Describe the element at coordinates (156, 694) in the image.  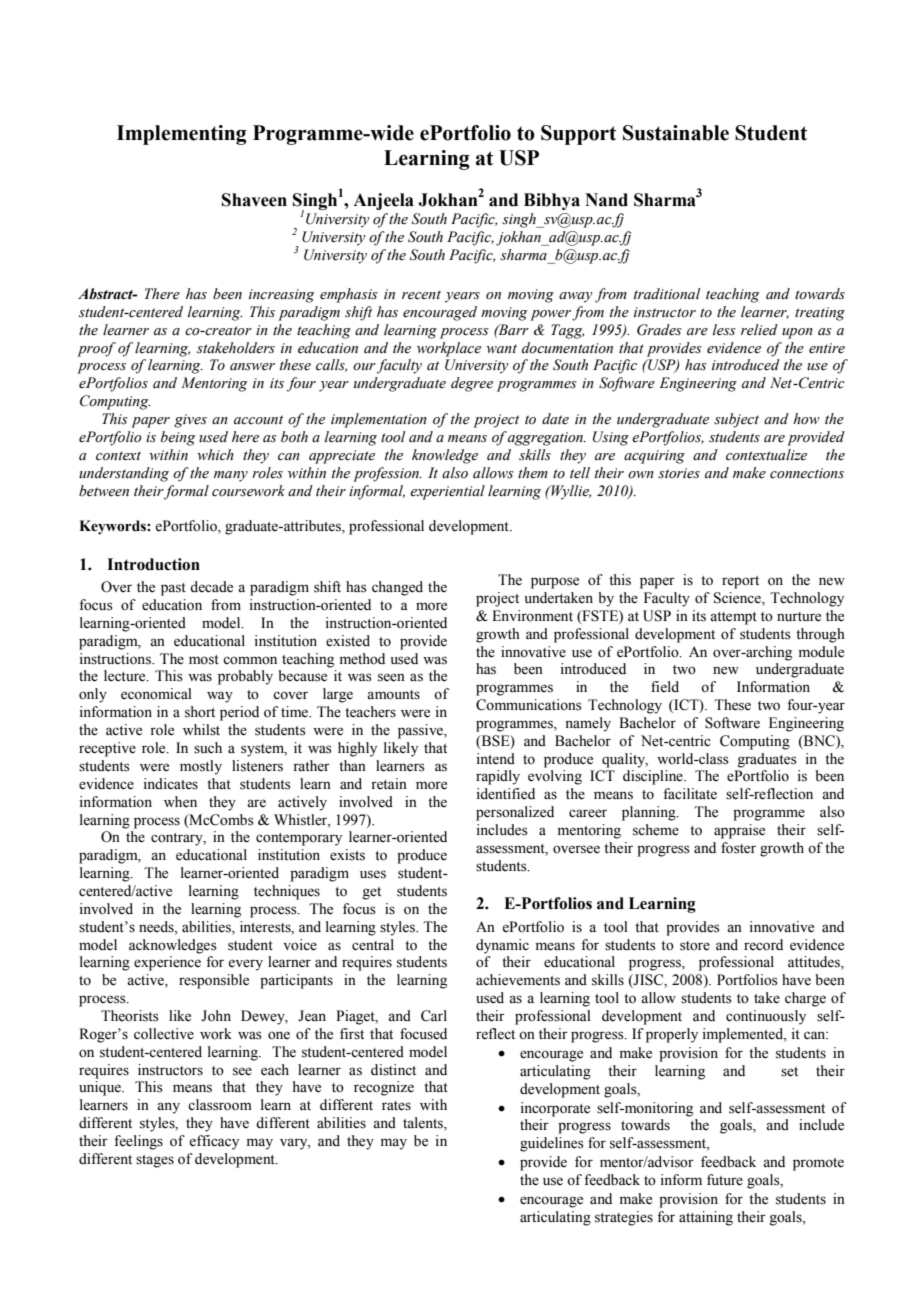
I see `economical` at that location.
